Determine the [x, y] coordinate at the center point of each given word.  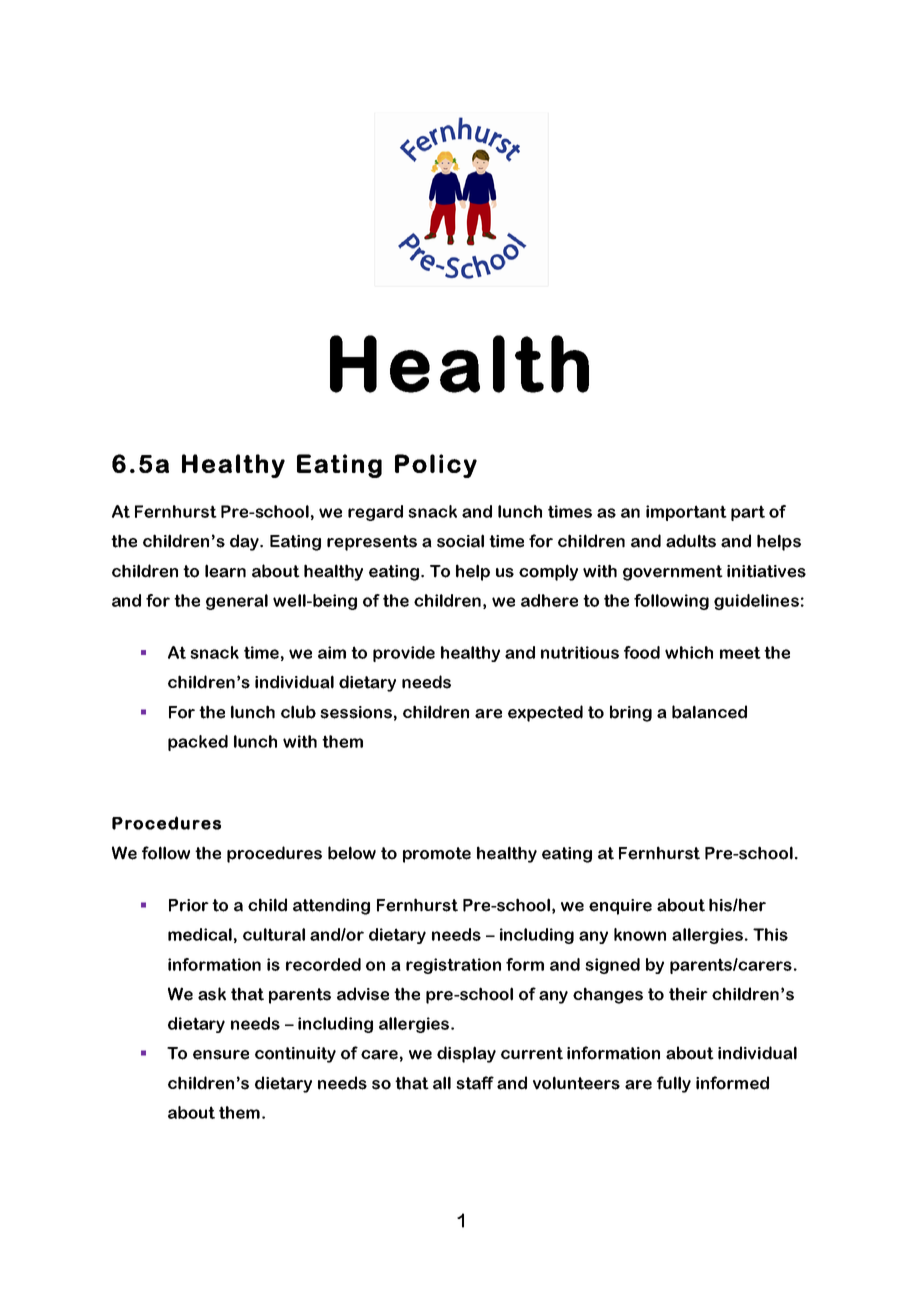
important [686, 513]
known [640, 934]
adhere [549, 600]
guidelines [756, 602]
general [237, 602]
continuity [295, 1055]
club [298, 712]
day [245, 542]
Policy [436, 466]
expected [545, 713]
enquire [620, 907]
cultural [274, 934]
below [352, 853]
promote [437, 855]
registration [453, 966]
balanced [709, 712]
